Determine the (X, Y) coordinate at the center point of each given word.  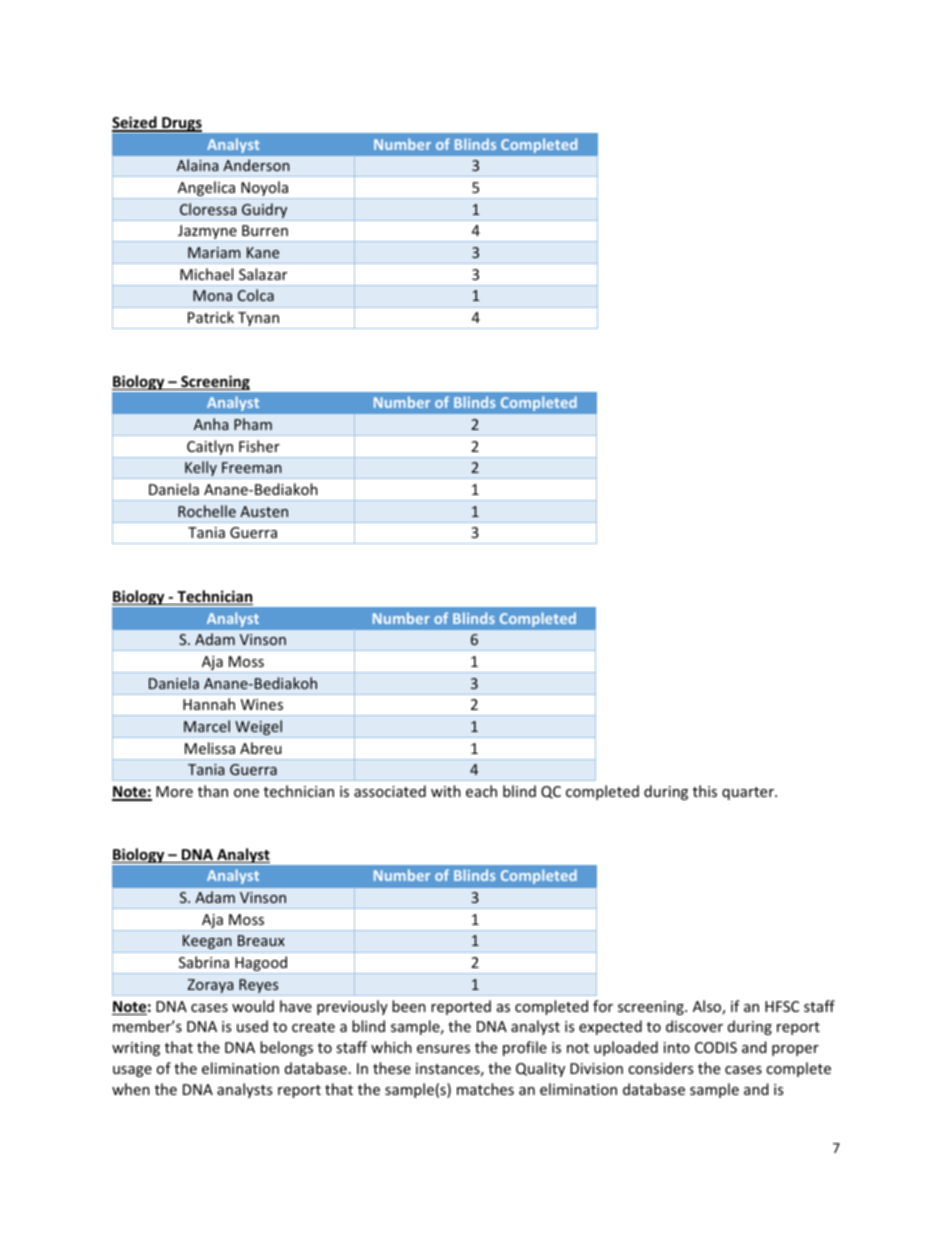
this (705, 791)
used (252, 1026)
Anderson (256, 165)
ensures (443, 1049)
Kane (263, 252)
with (446, 791)
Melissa (210, 748)
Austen (264, 511)
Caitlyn (210, 449)
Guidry (265, 212)
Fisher (259, 446)
